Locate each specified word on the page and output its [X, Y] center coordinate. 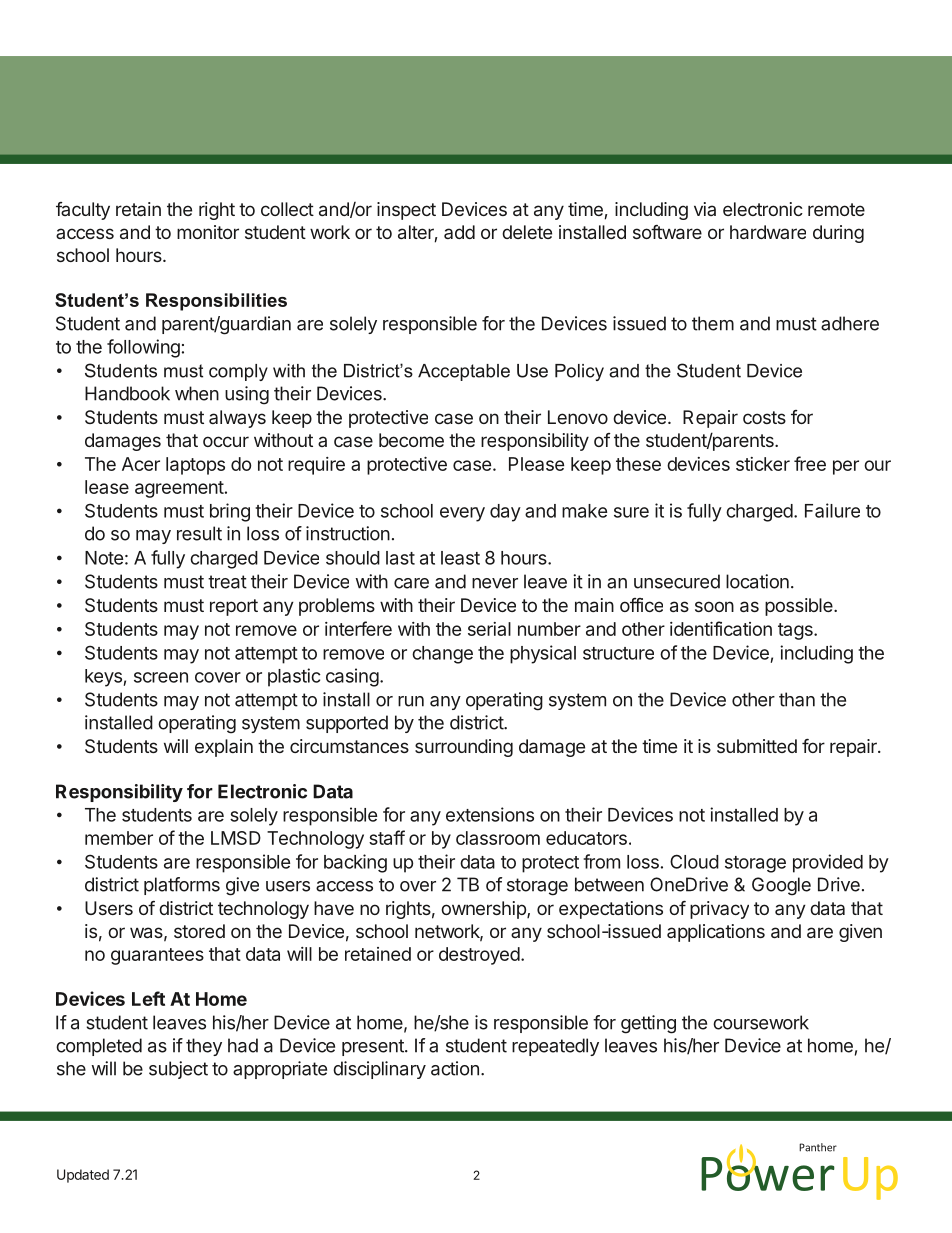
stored [199, 931]
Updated [83, 1176]
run [411, 701]
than [797, 699]
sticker [763, 464]
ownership [484, 910]
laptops [195, 466]
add [459, 232]
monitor [208, 232]
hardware [768, 232]
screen [161, 677]
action [455, 1068]
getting [648, 1024]
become [411, 440]
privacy [719, 910]
